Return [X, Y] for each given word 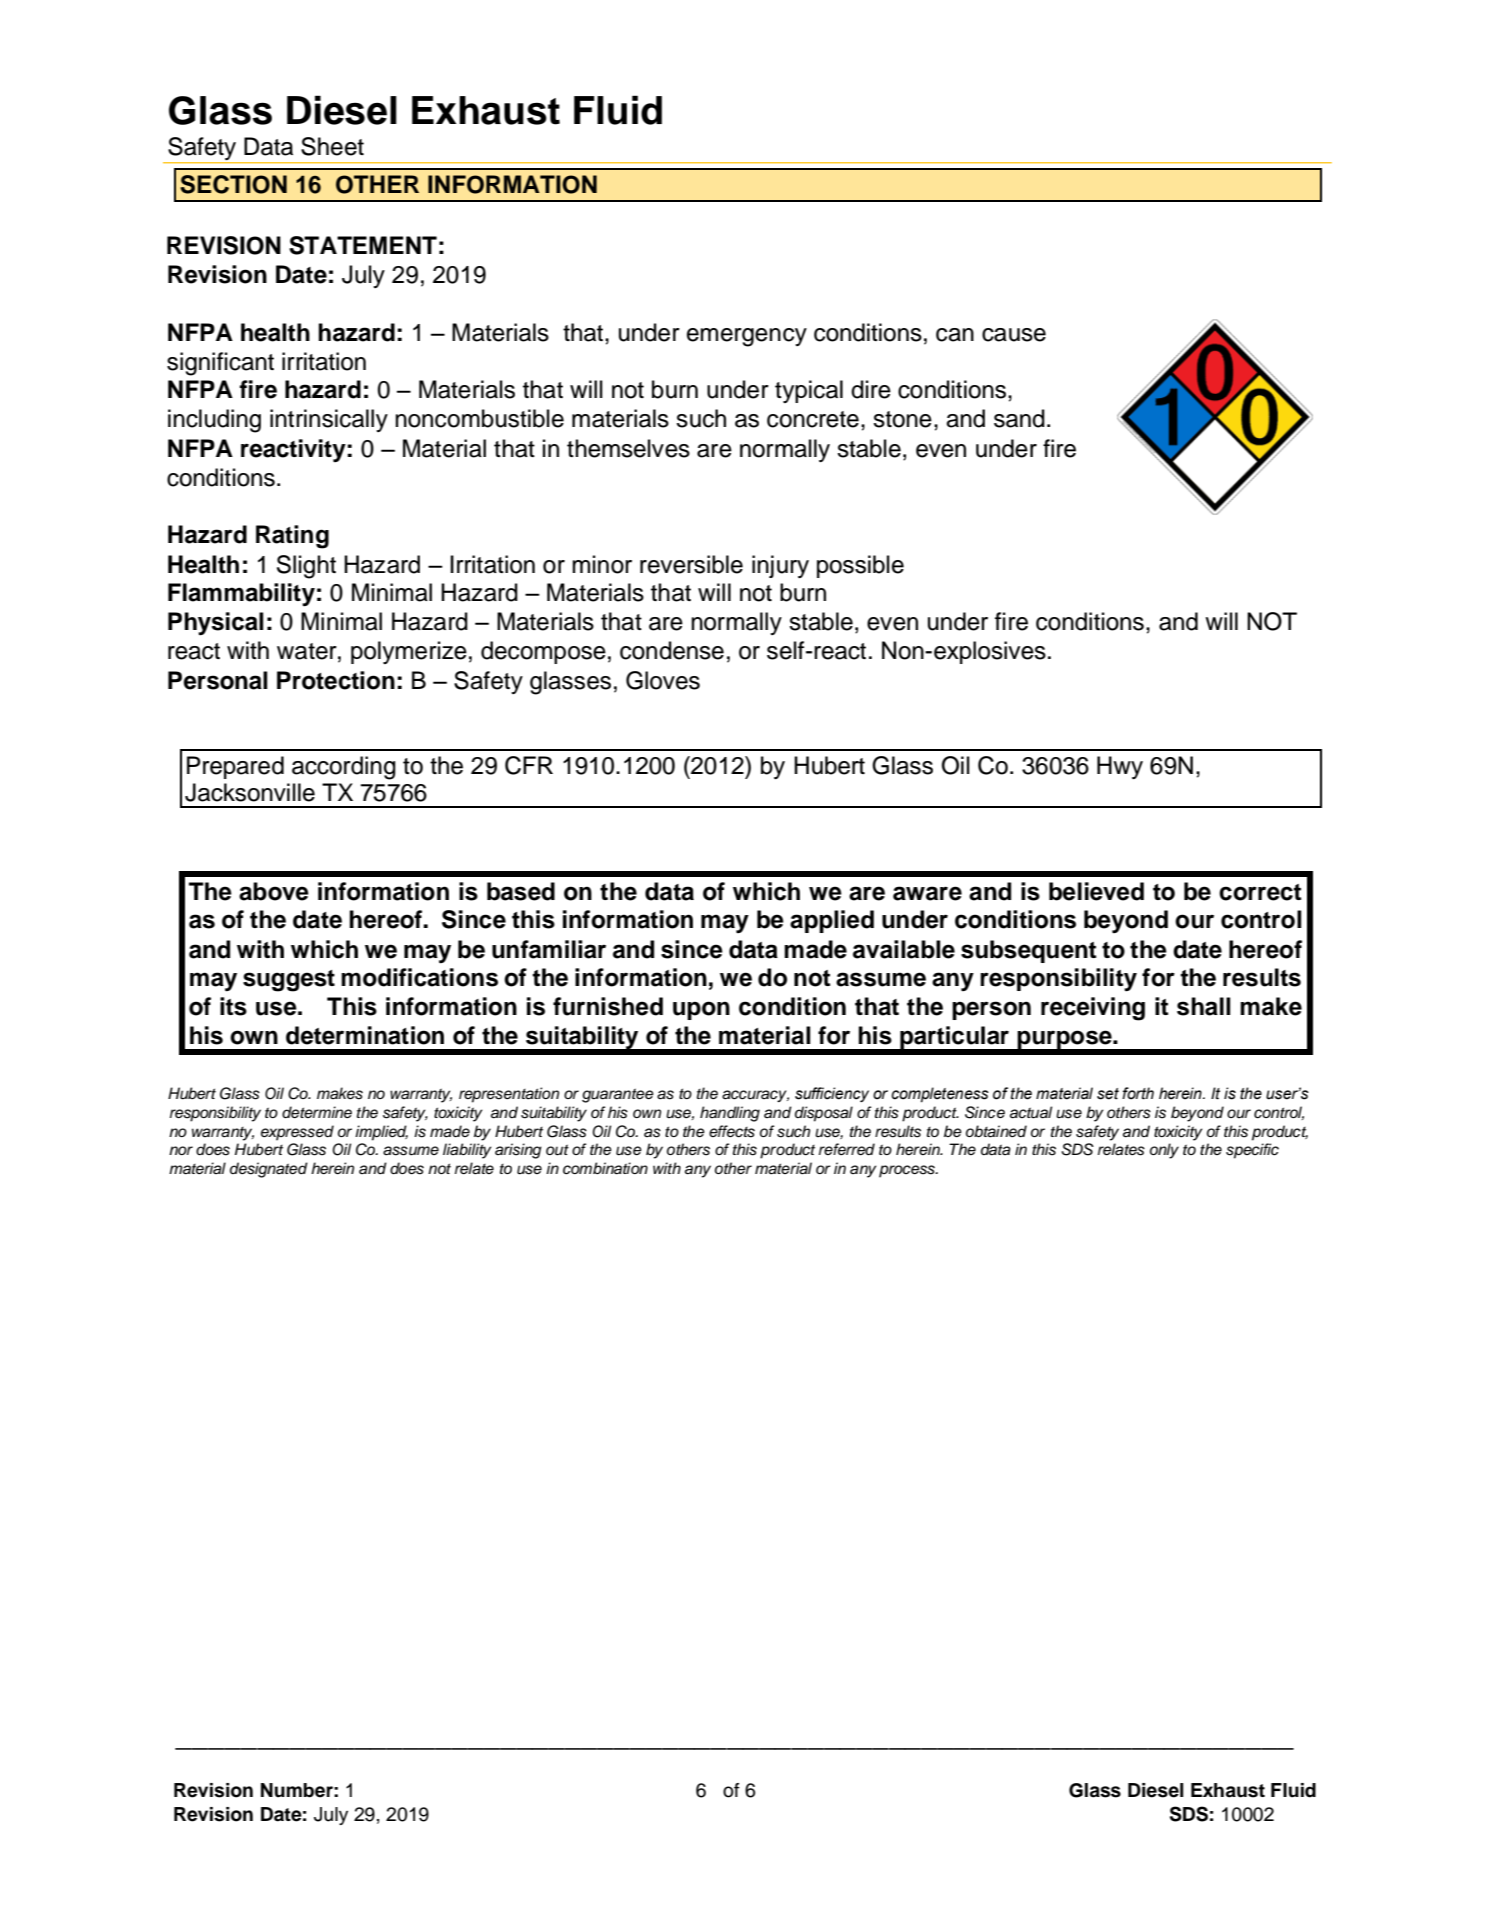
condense [672, 650]
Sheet [332, 146]
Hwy [1120, 767]
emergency [747, 337]
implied [381, 1133]
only [1164, 1151]
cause [1014, 335]
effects [732, 1131]
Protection [336, 680]
